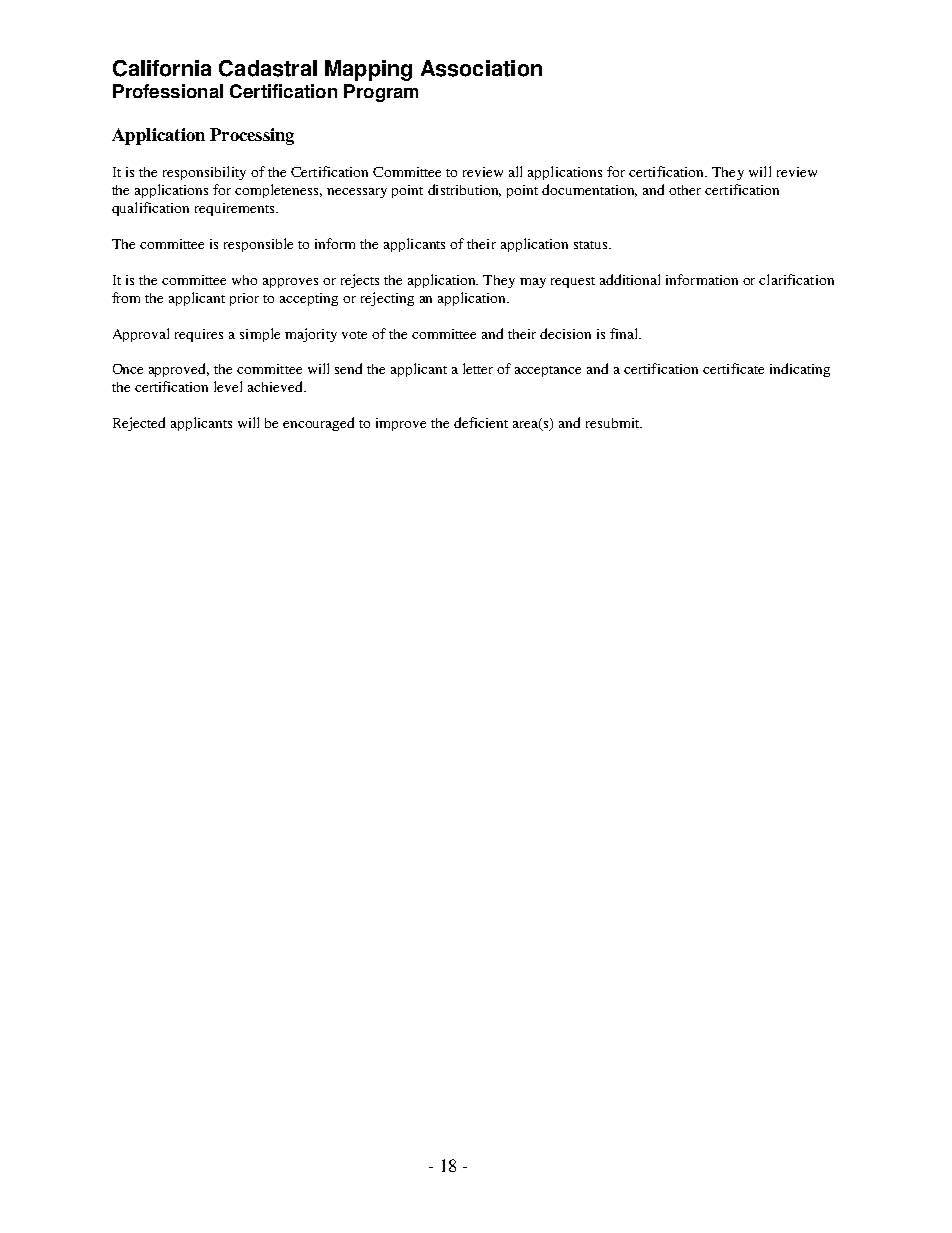  Describe the element at coordinates (258, 245) in the screenshot. I see `responsible` at that location.
